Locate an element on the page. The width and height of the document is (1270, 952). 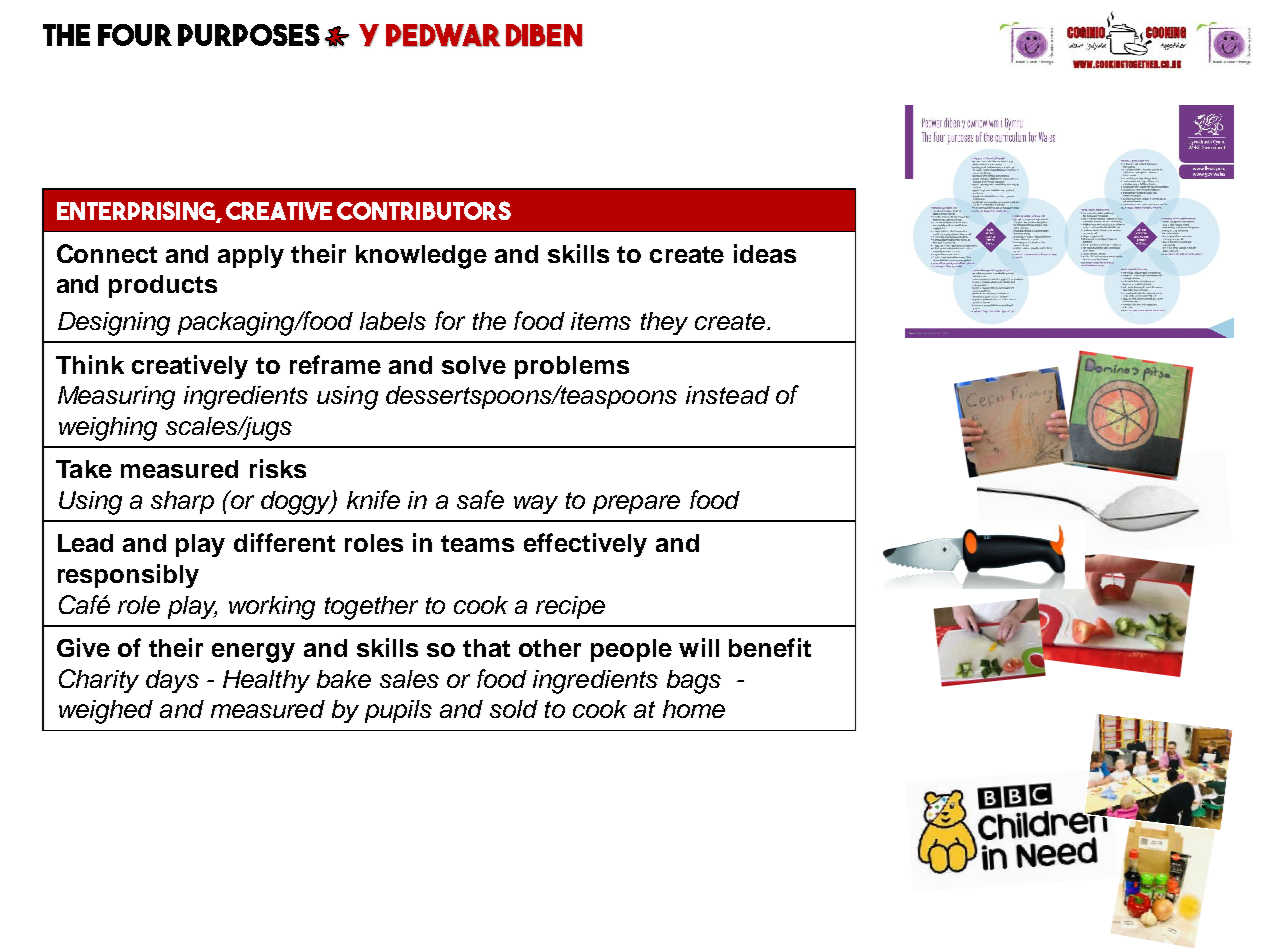
prepare is located at coordinates (636, 504).
